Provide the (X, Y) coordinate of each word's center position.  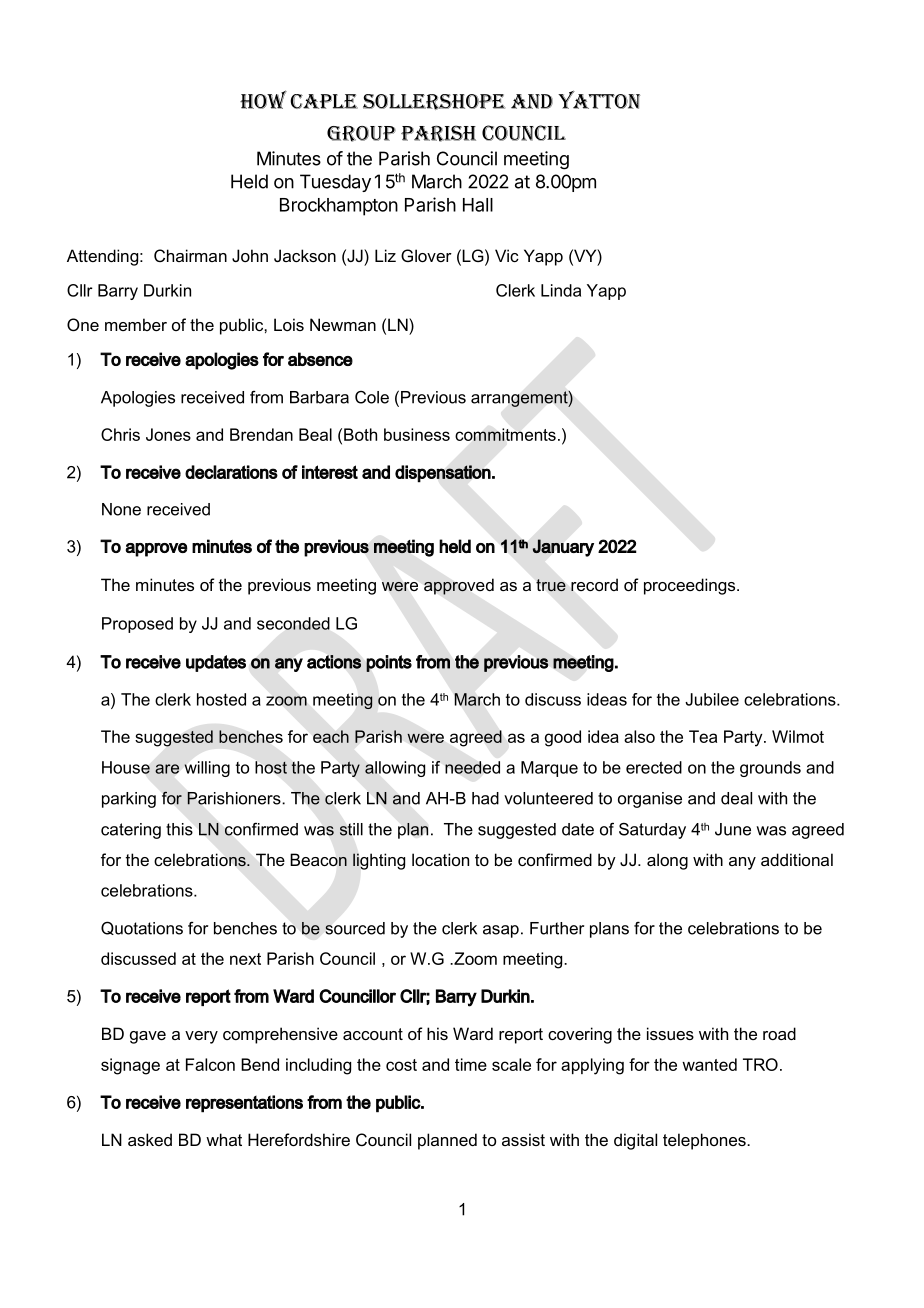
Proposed (137, 625)
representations (244, 1104)
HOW (263, 99)
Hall (478, 205)
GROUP (361, 134)
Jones (168, 434)
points (389, 663)
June (733, 829)
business (417, 434)
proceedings (691, 586)
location (440, 859)
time (471, 1064)
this (179, 829)
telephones (705, 1141)
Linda (561, 290)
